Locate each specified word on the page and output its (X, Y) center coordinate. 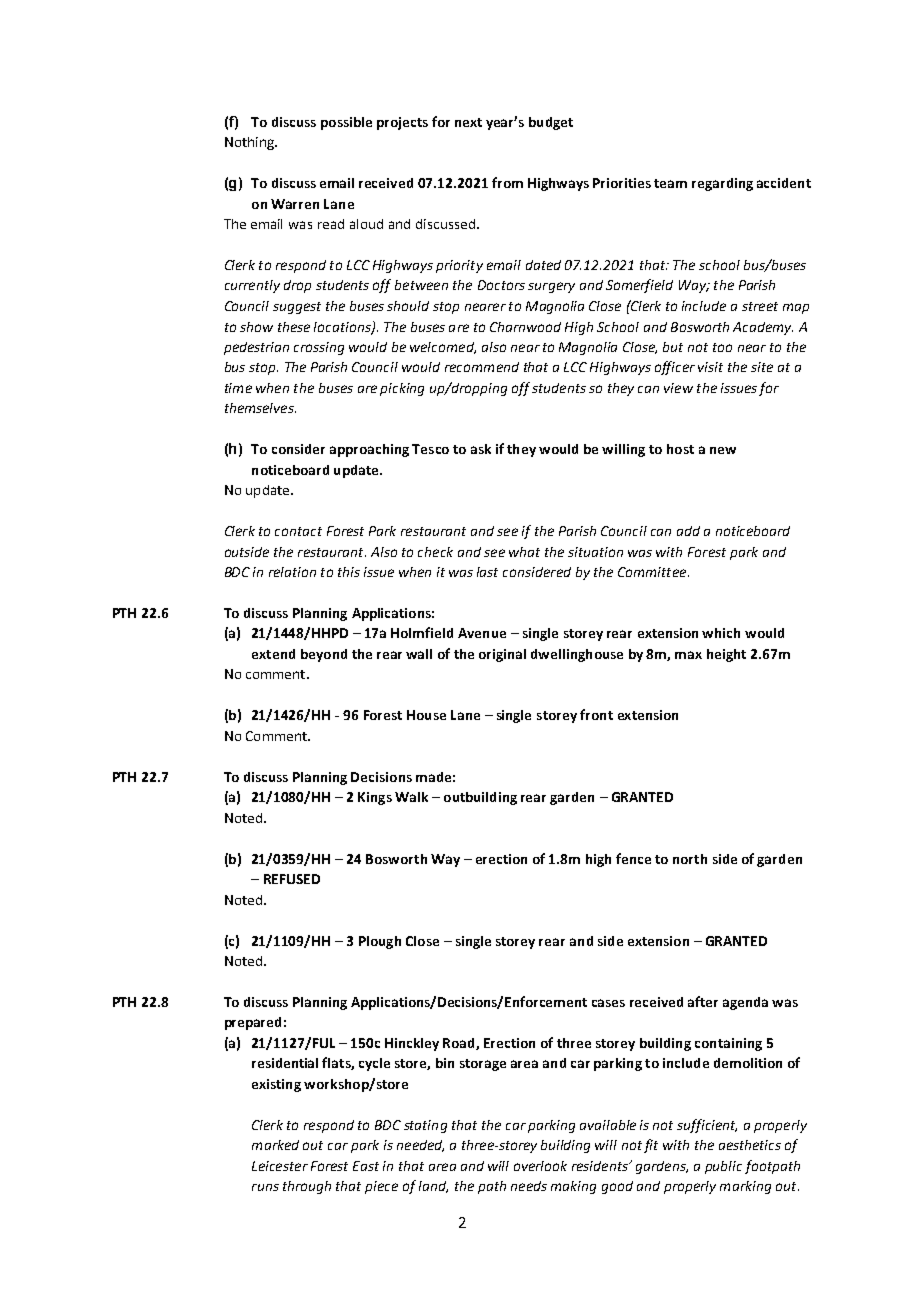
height (726, 655)
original (502, 655)
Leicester (280, 1166)
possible (346, 123)
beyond (324, 655)
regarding (722, 184)
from (507, 182)
